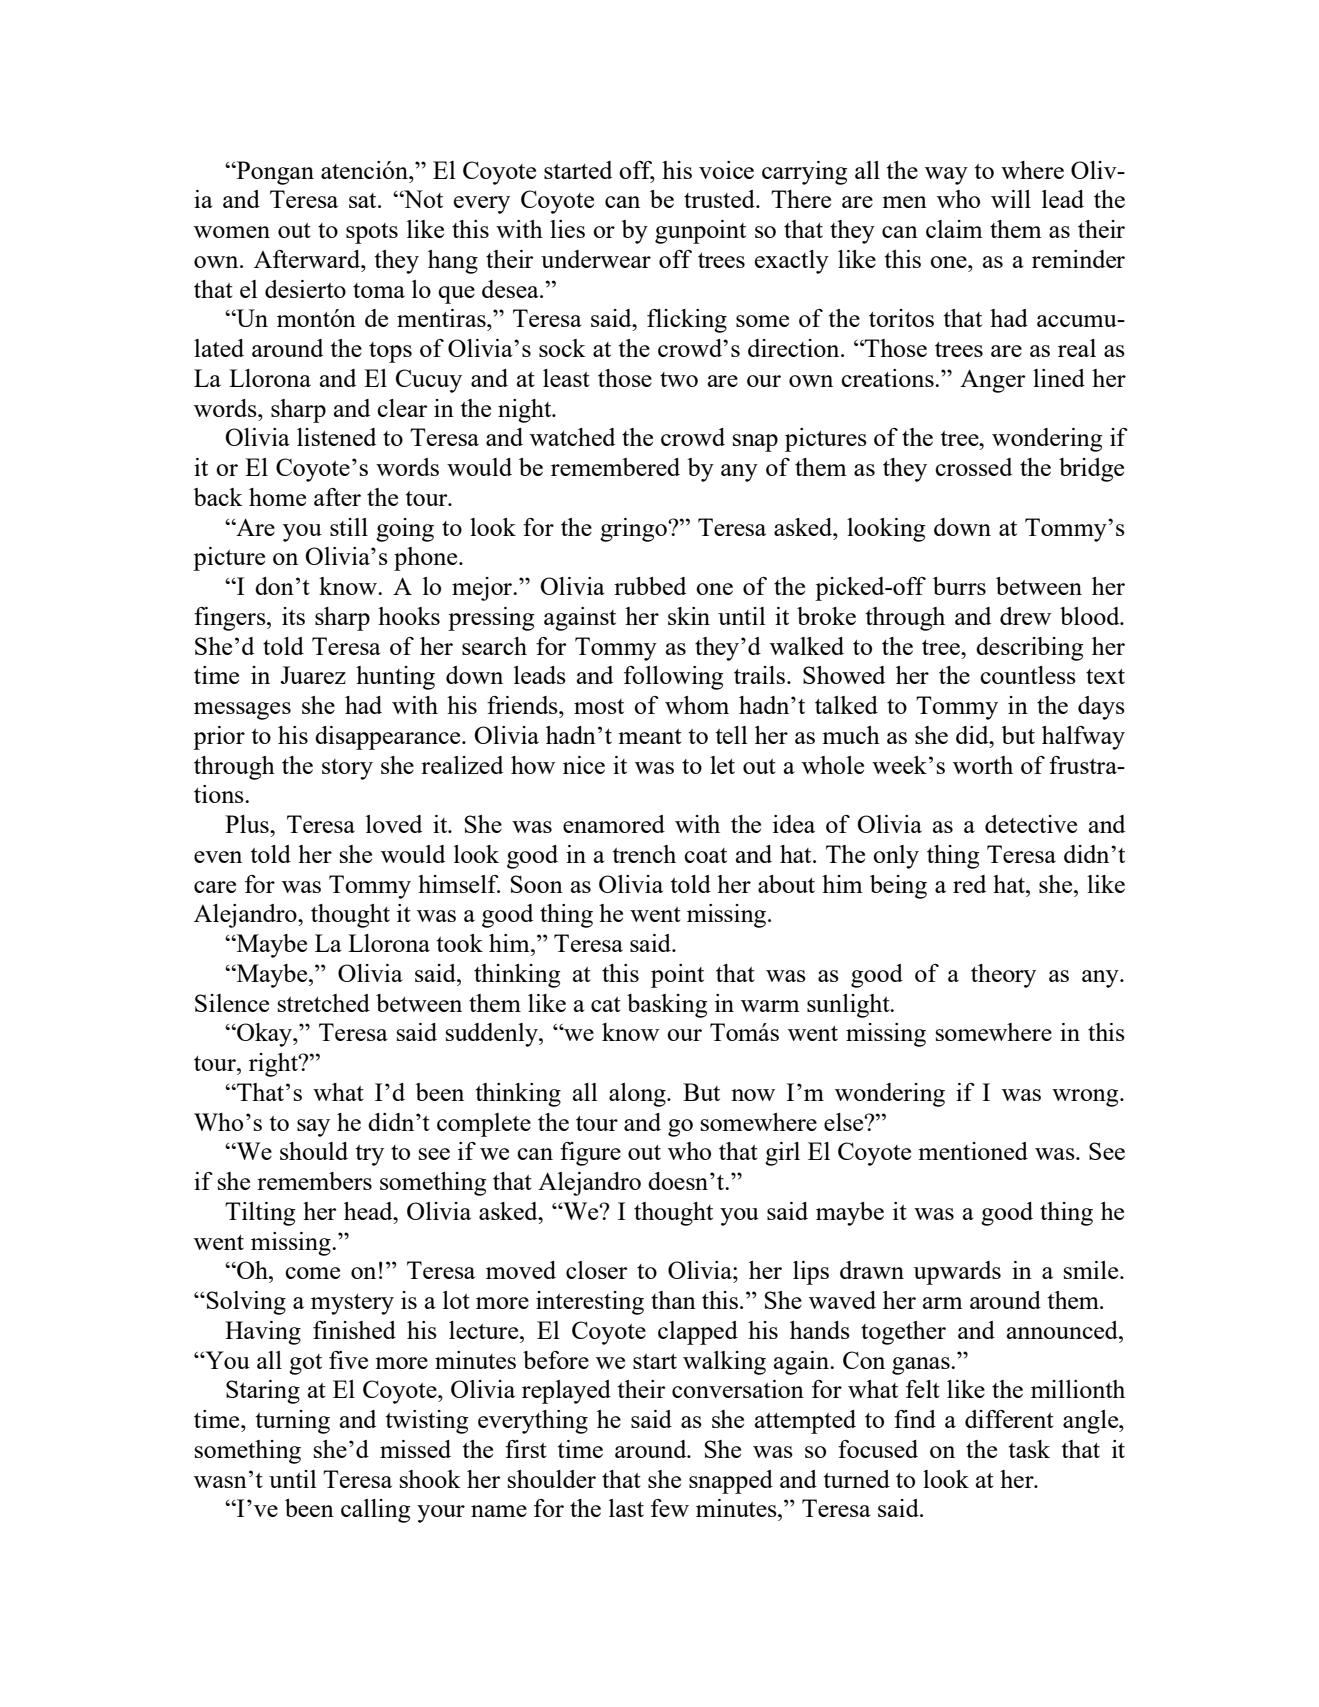 The height and width of the page is (1707, 1319). What do you see at coordinates (590, 1154) in the page?
I see `figure` at bounding box center [590, 1154].
